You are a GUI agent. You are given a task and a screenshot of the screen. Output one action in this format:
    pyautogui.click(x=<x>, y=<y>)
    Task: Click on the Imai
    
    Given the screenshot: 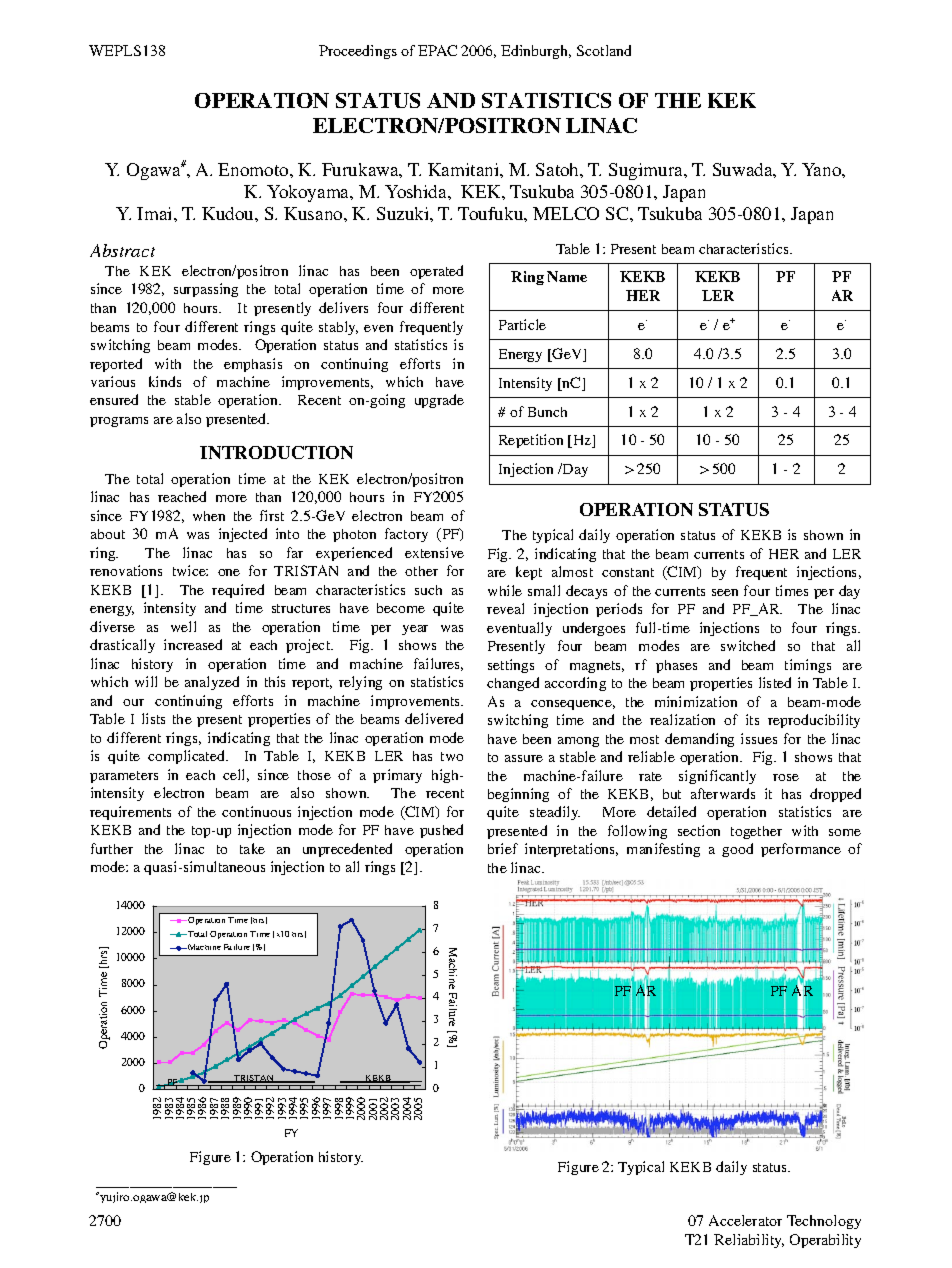 What is the action you would take?
    pyautogui.click(x=156, y=213)
